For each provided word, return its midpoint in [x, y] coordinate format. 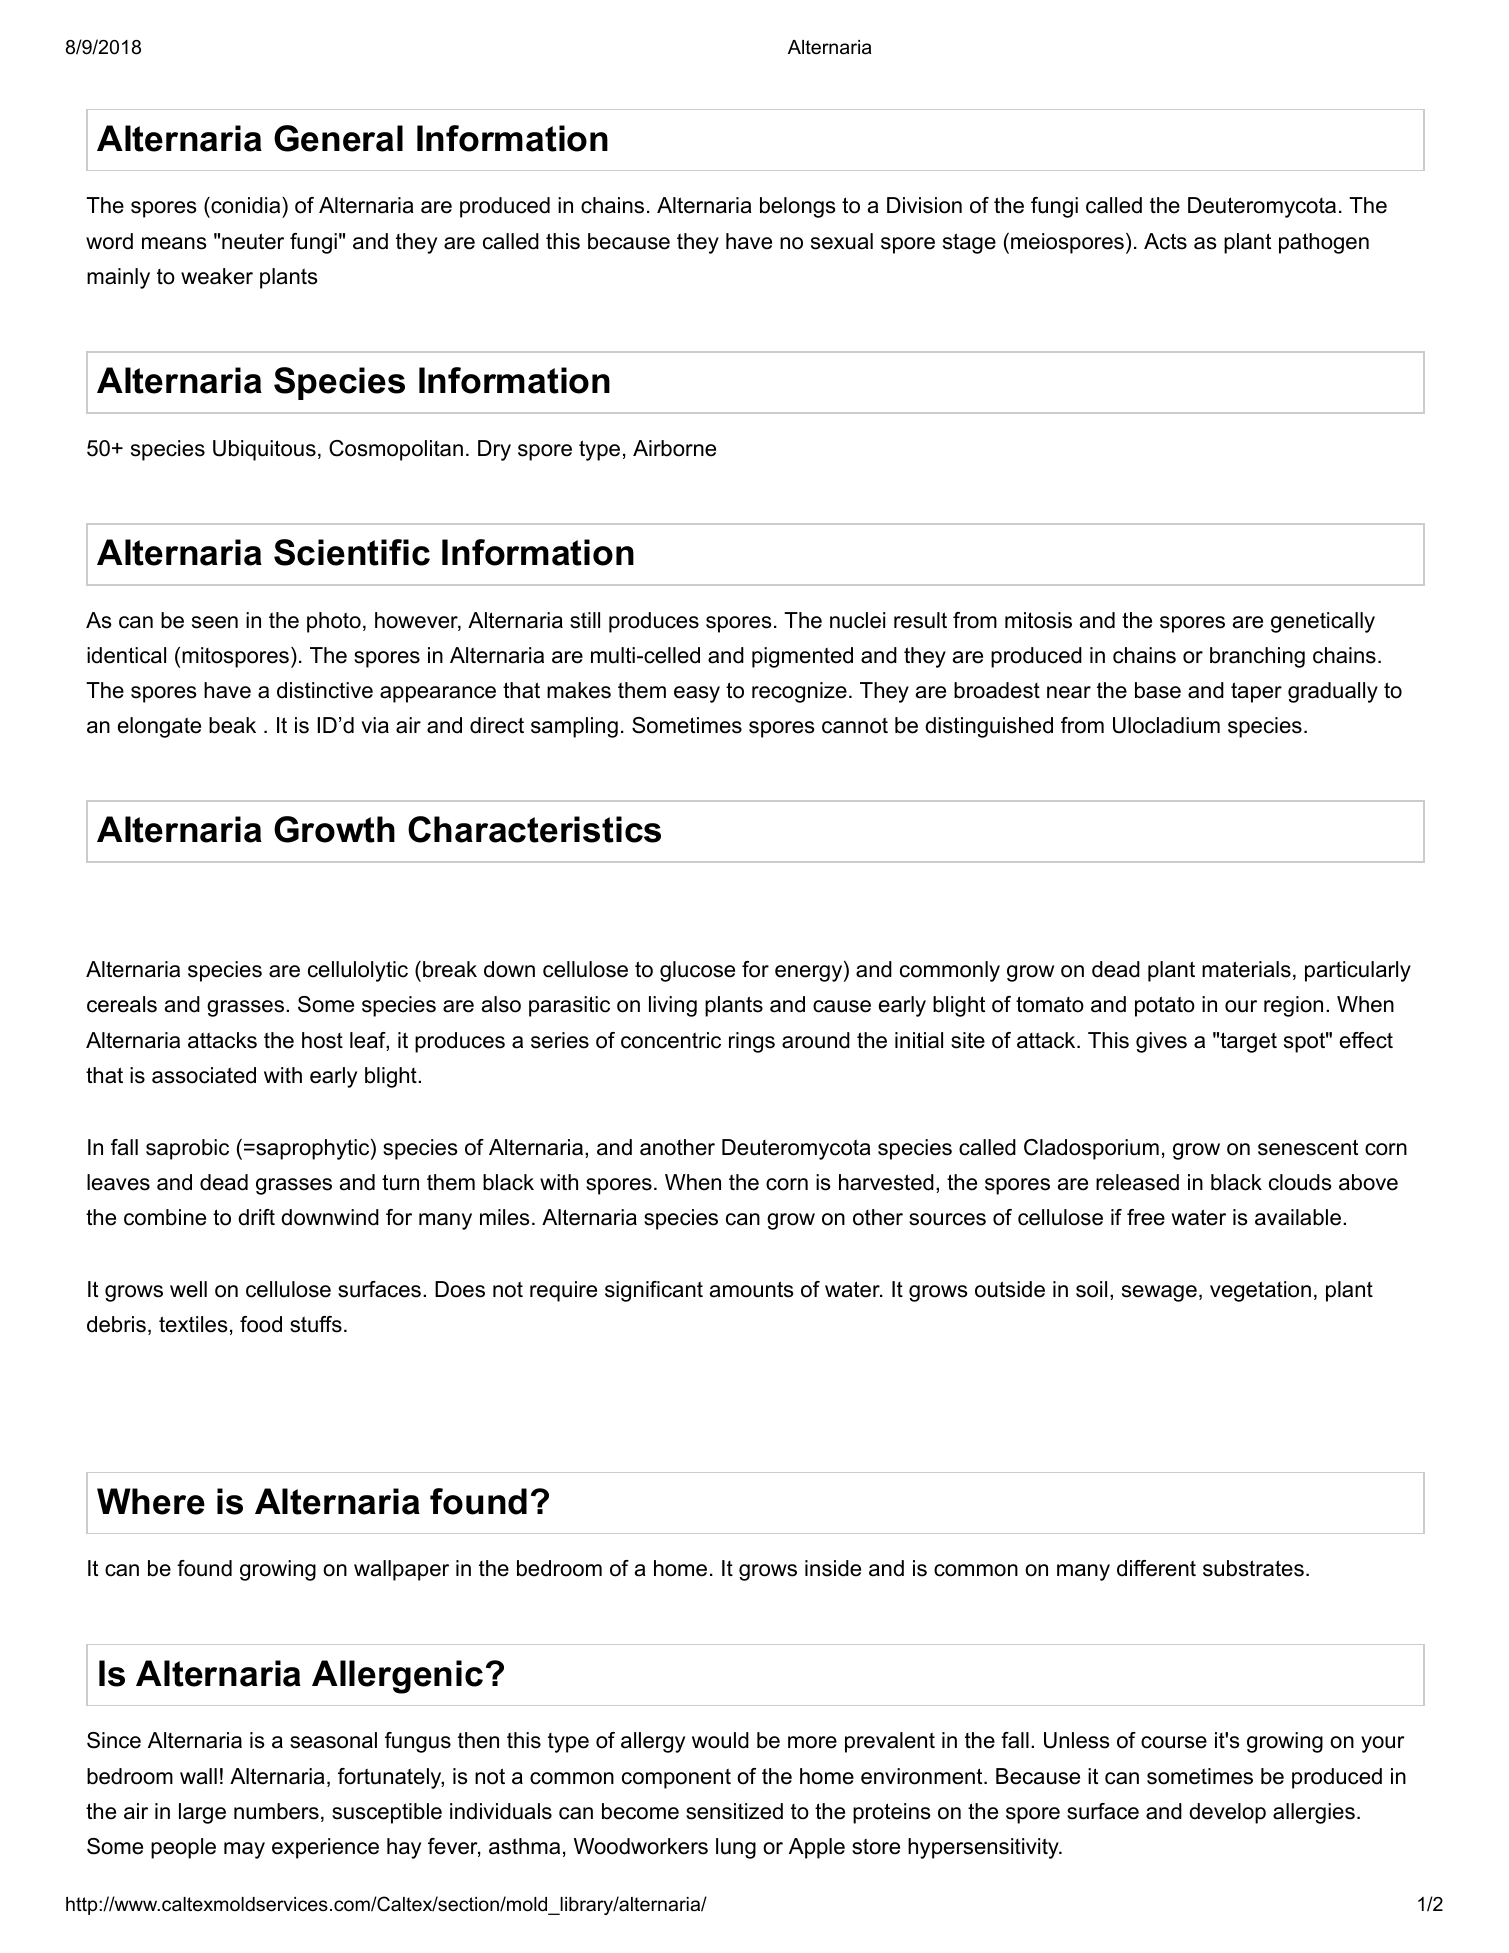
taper [1256, 692]
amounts [752, 1289]
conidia [246, 207]
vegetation [1260, 1291]
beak [232, 725]
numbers [276, 1811]
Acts [1165, 241]
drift [256, 1217]
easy [697, 694]
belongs [798, 207]
